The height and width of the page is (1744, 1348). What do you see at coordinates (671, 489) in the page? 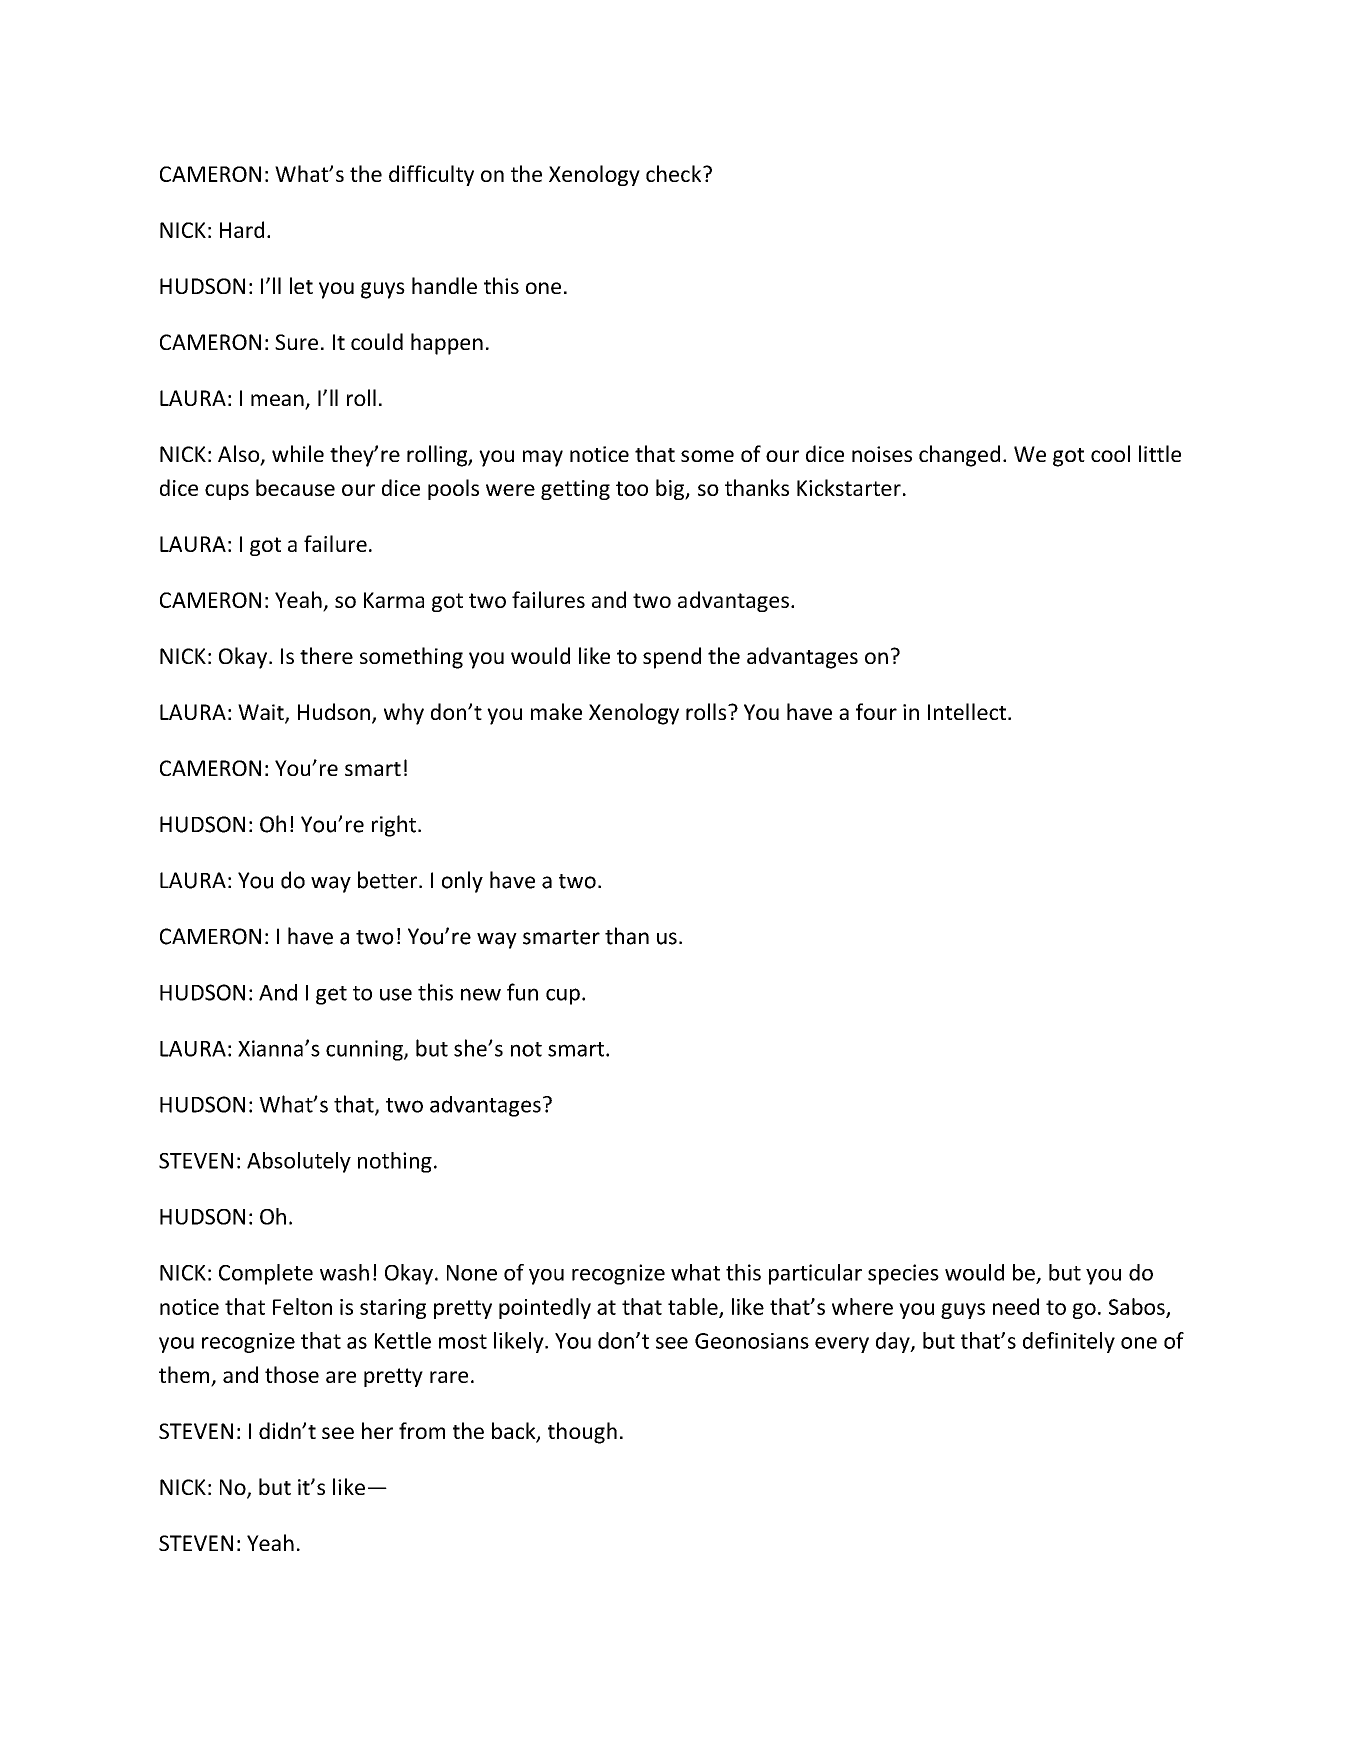
I see `big` at bounding box center [671, 489].
